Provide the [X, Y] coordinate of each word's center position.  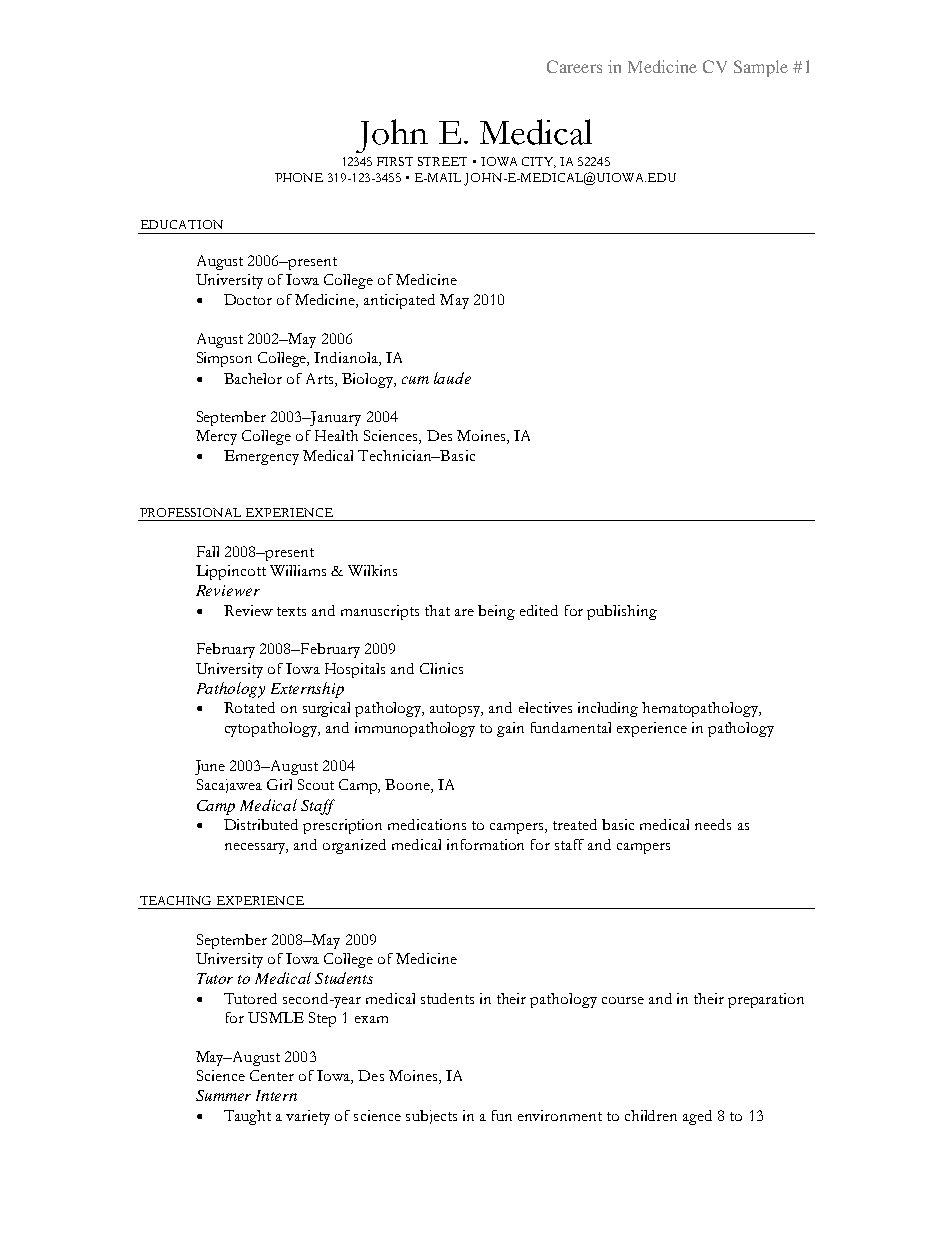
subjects [431, 1117]
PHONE [299, 177]
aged [697, 1117]
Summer [223, 1095]
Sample [761, 68]
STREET [442, 161]
